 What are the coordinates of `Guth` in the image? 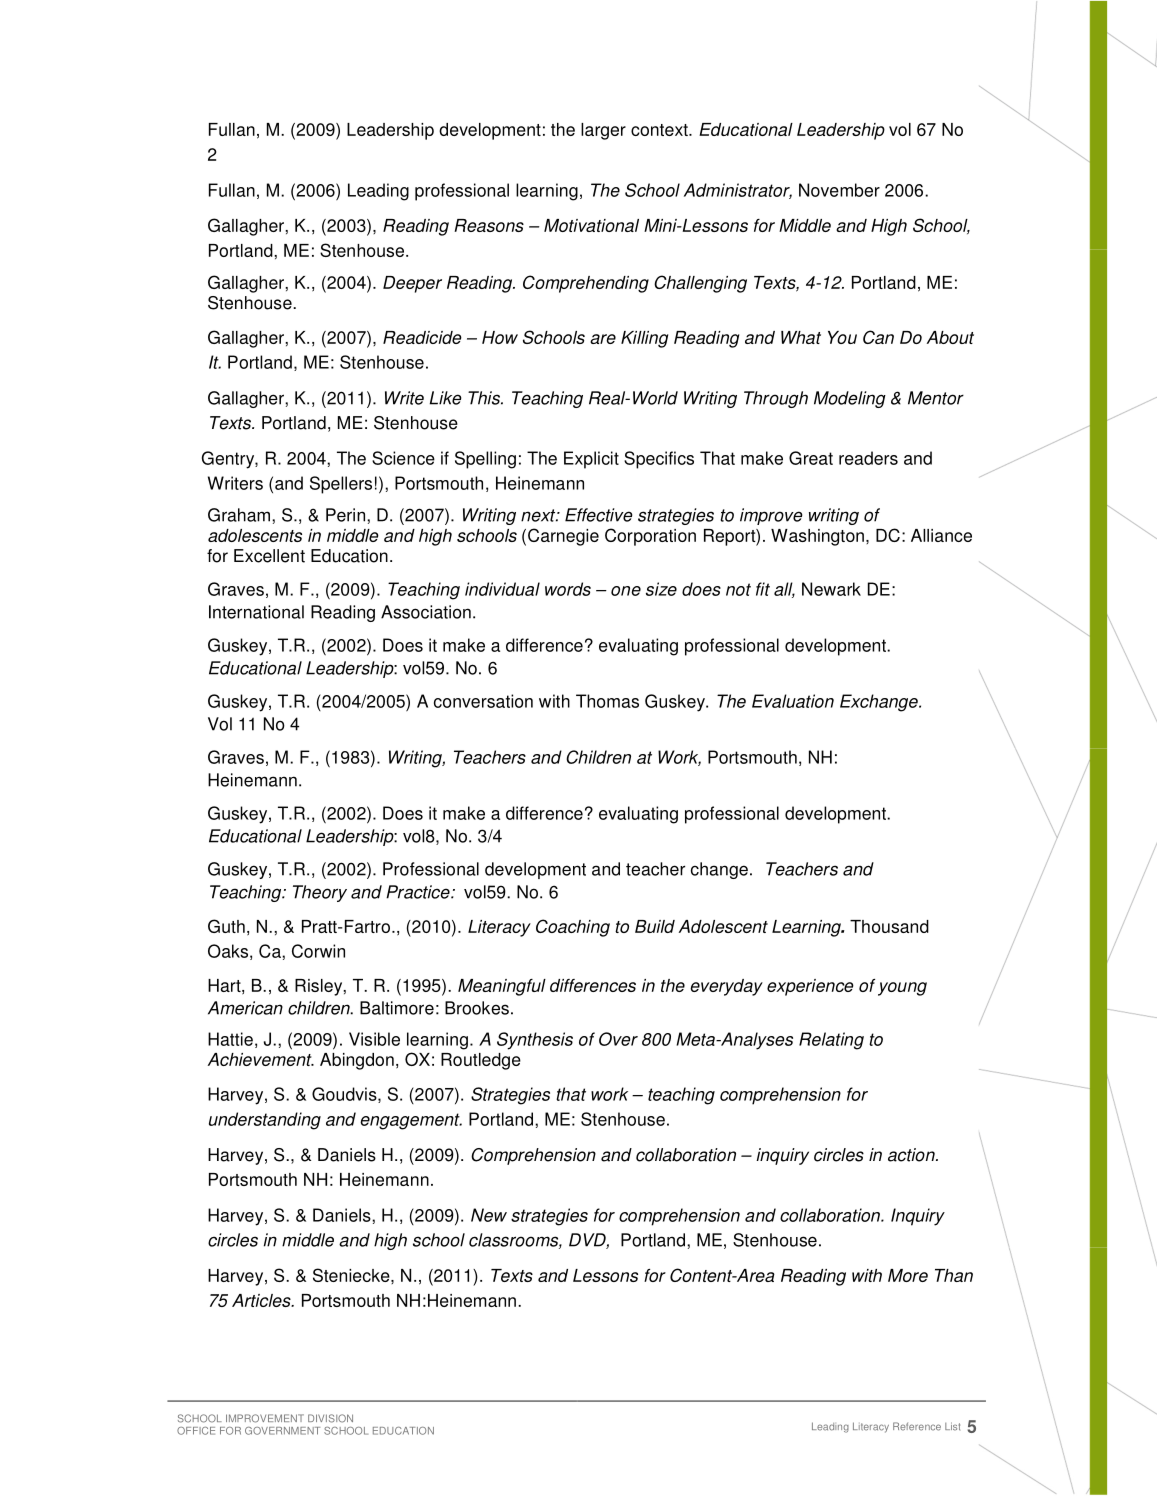 It's located at (226, 926).
